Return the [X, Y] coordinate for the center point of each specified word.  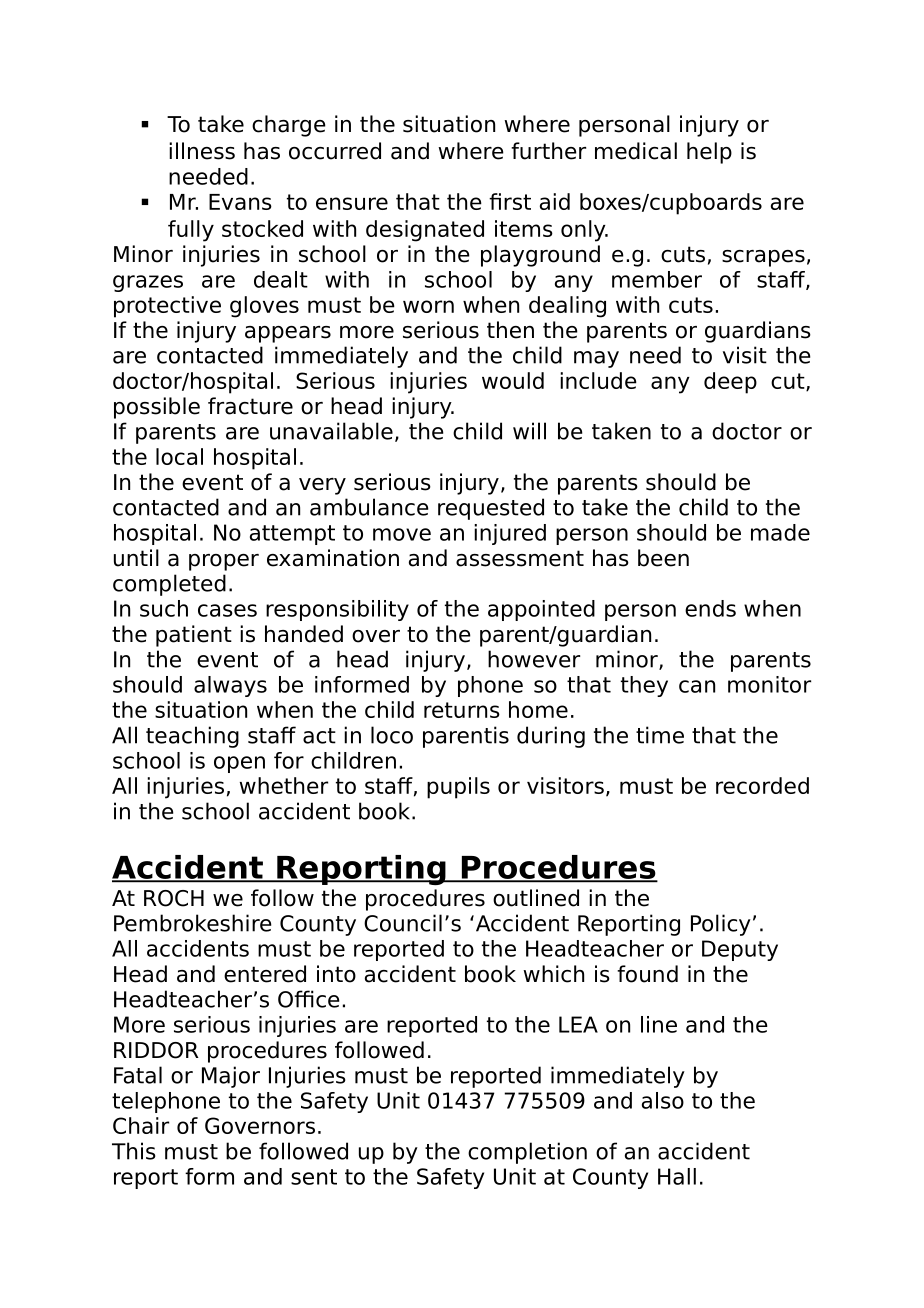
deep [730, 383]
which [553, 974]
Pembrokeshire [193, 923]
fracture [250, 406]
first [510, 201]
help [709, 153]
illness [202, 151]
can [697, 686]
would [513, 380]
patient [194, 636]
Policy [721, 925]
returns [462, 710]
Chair [141, 1125]
